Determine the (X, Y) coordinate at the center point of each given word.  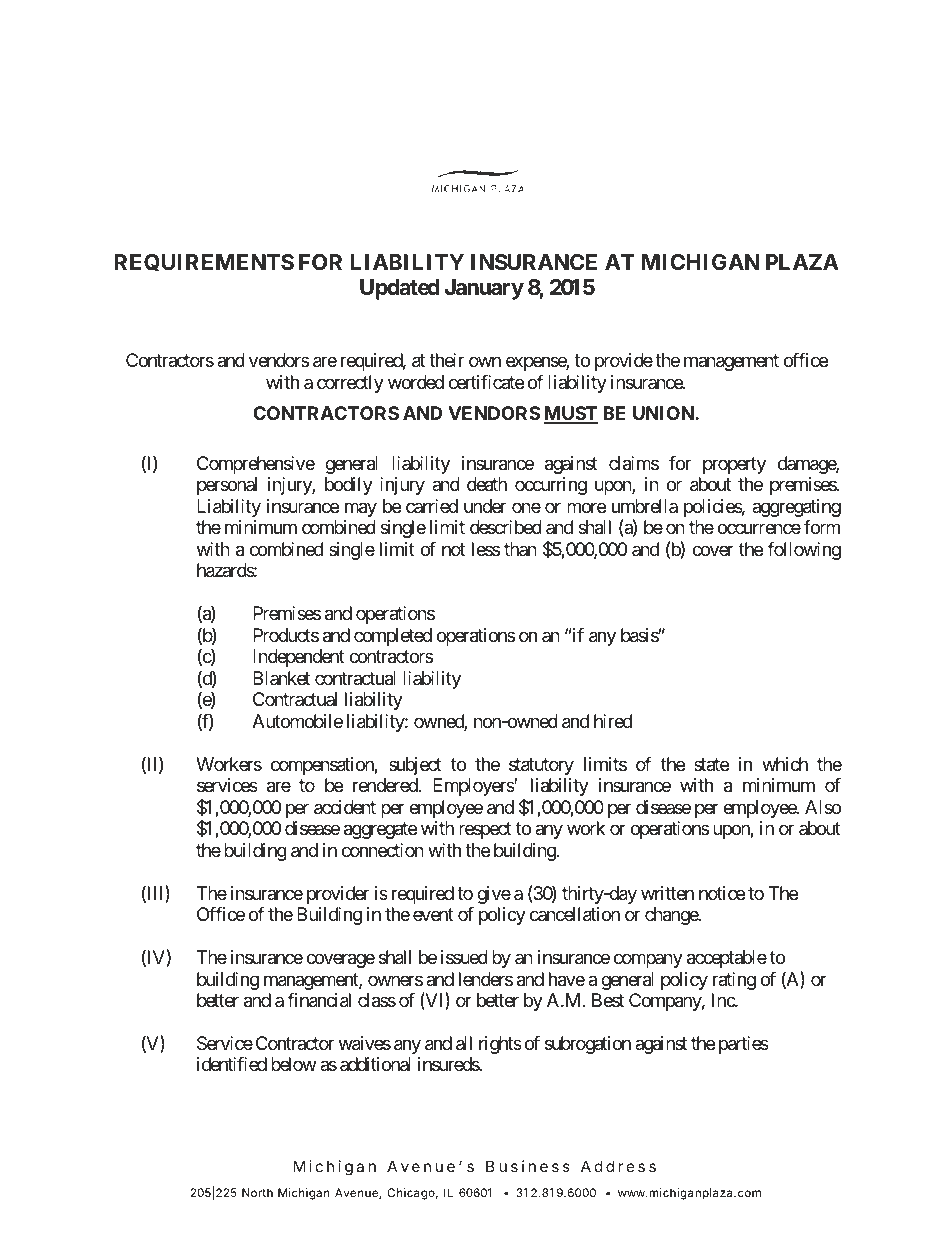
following (804, 551)
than (520, 549)
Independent (299, 658)
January (484, 289)
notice (722, 893)
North (257, 1192)
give (494, 895)
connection (383, 850)
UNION (664, 413)
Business (528, 1166)
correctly (350, 384)
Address (618, 1166)
